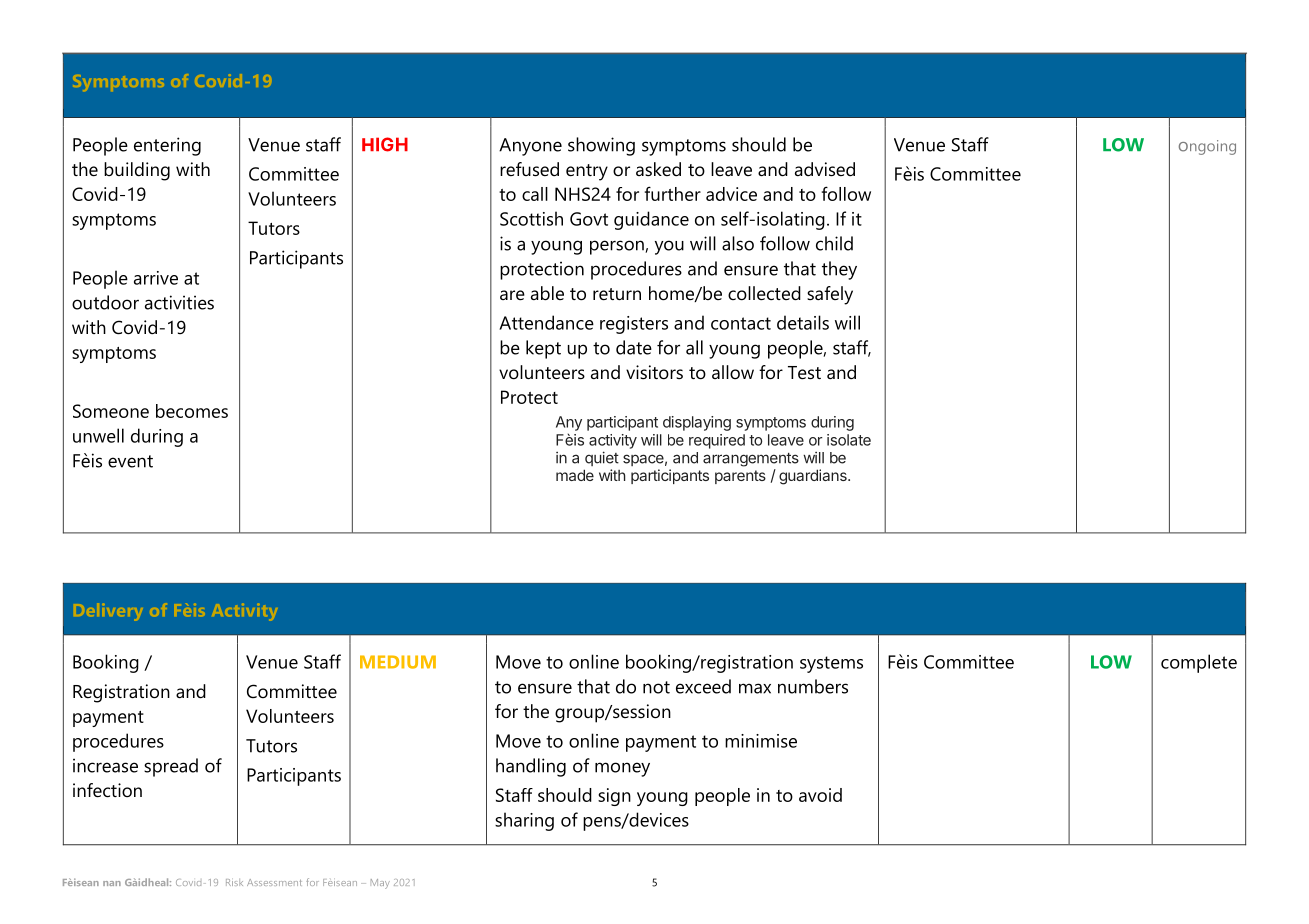 This screenshot has width=1309, height=924. What do you see at coordinates (658, 169) in the screenshot?
I see `asked` at bounding box center [658, 169].
